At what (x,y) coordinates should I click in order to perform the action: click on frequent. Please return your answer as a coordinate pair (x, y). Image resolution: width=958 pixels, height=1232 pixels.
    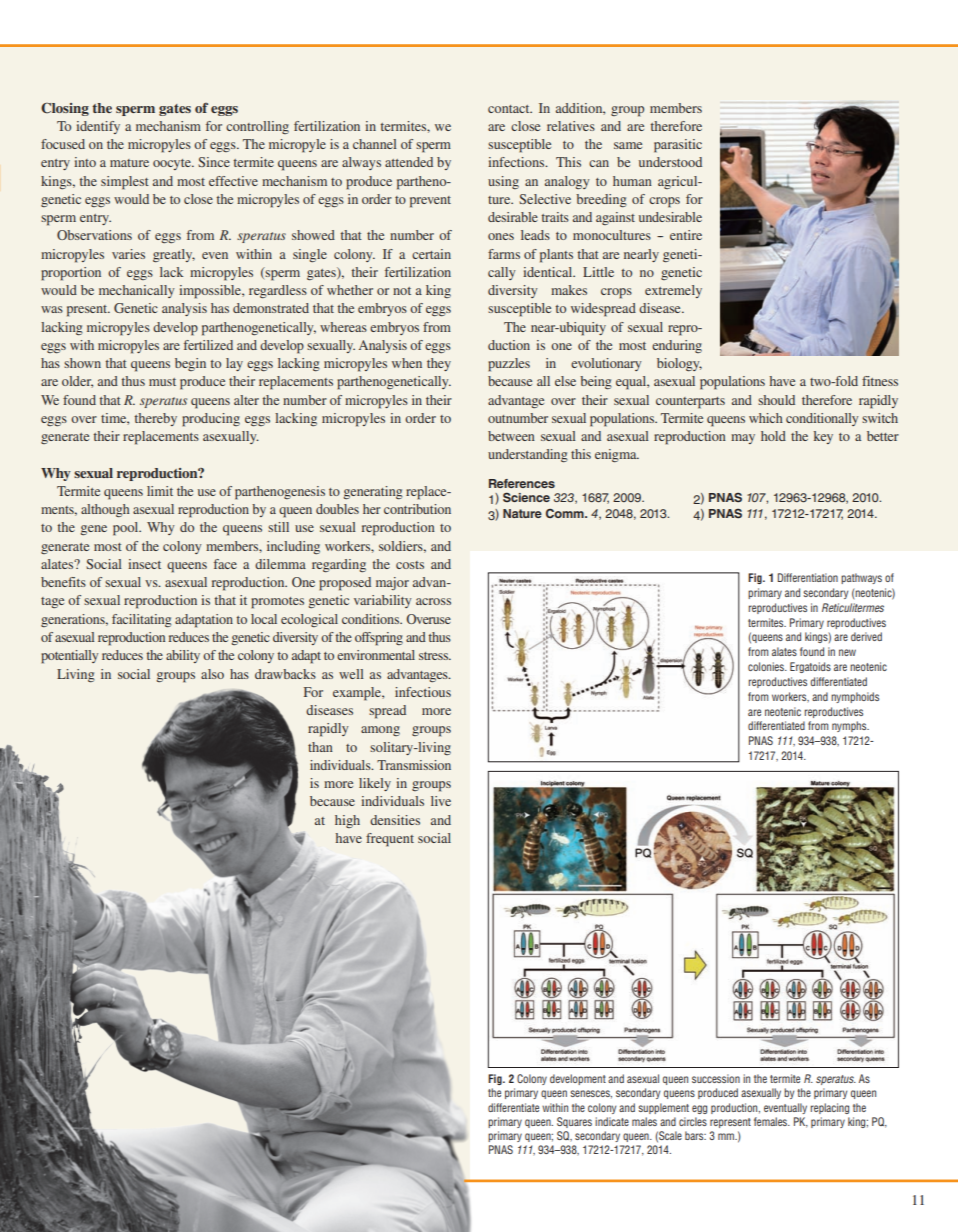
    Looking at the image, I should click on (390, 840).
